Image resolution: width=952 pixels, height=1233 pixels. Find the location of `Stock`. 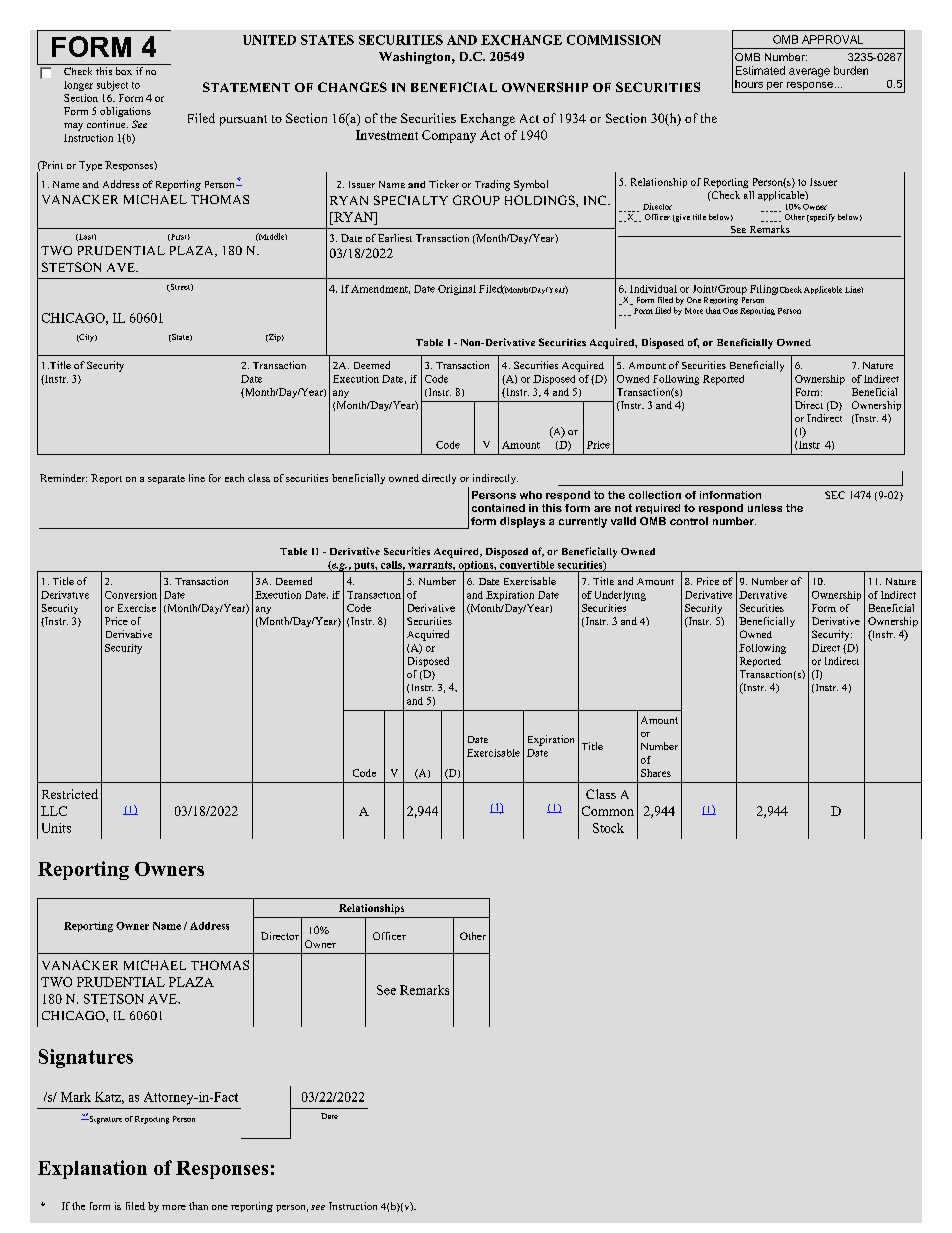

Stock is located at coordinates (608, 828).
